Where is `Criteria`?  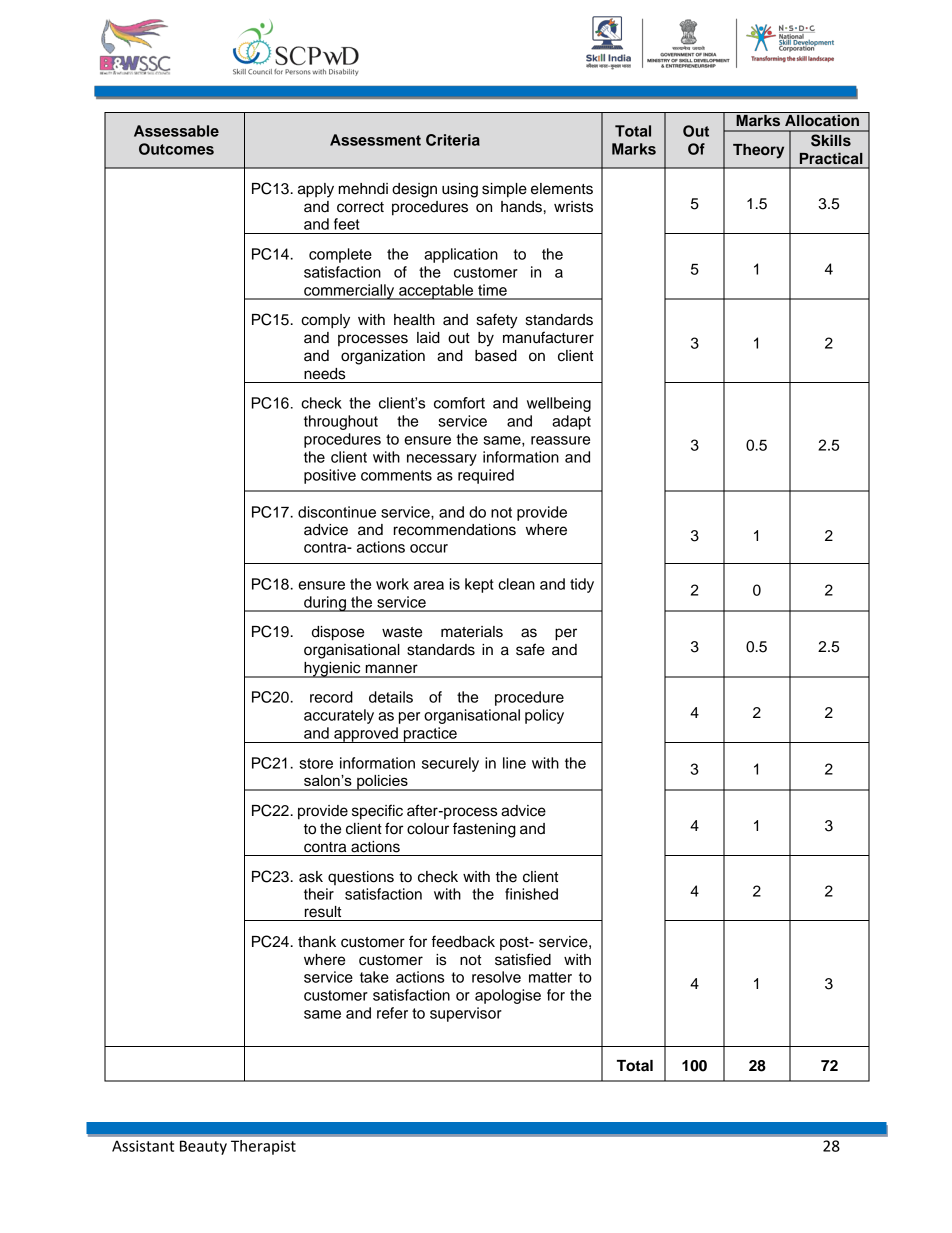
Criteria is located at coordinates (453, 140).
